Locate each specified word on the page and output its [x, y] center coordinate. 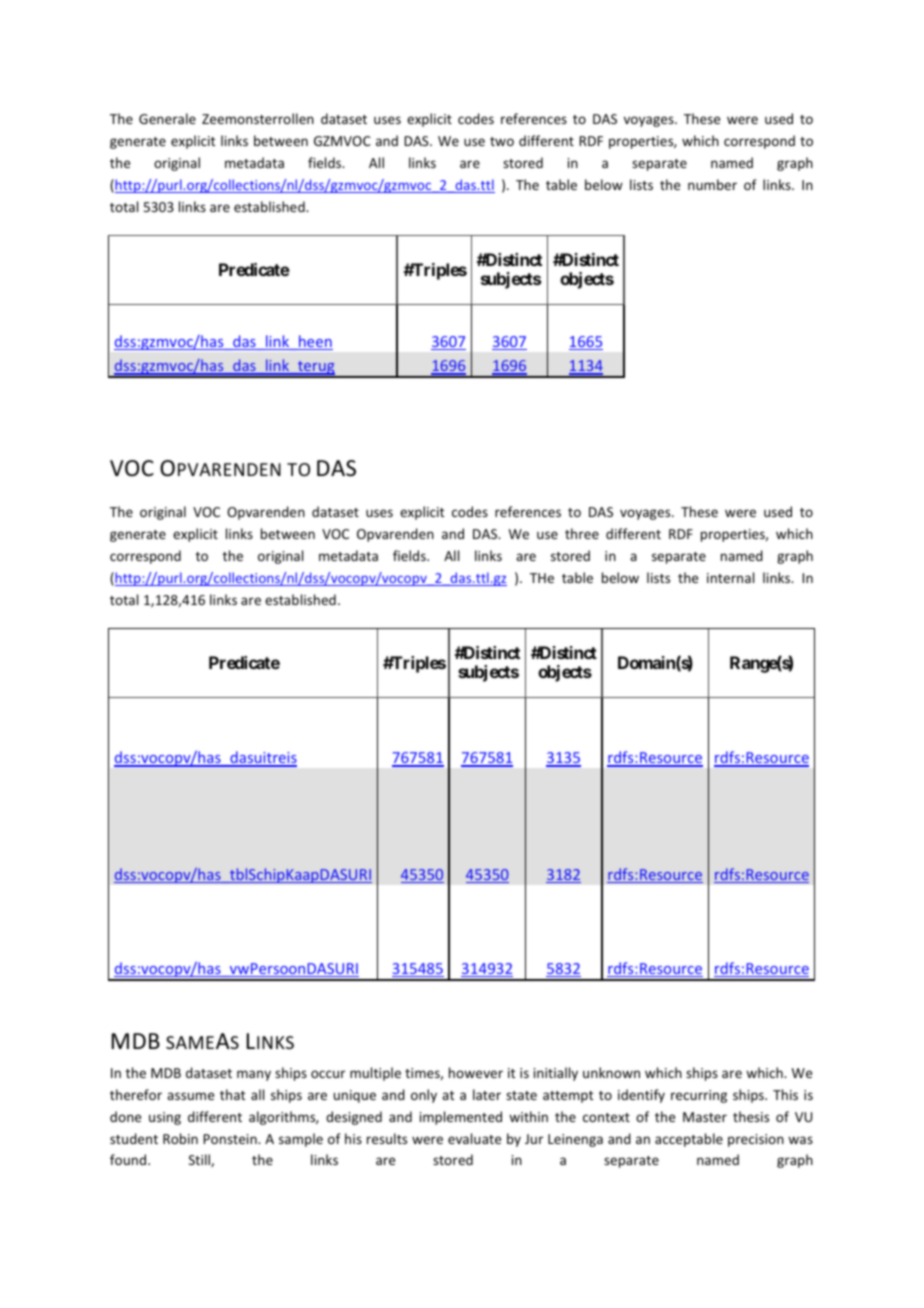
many [254, 1075]
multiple [375, 1074]
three [582, 533]
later [487, 1094]
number [712, 184]
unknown [611, 1072]
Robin [180, 1138]
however [476, 1072]
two [502, 141]
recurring [699, 1096]
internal [730, 577]
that [232, 1094]
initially [556, 1074]
